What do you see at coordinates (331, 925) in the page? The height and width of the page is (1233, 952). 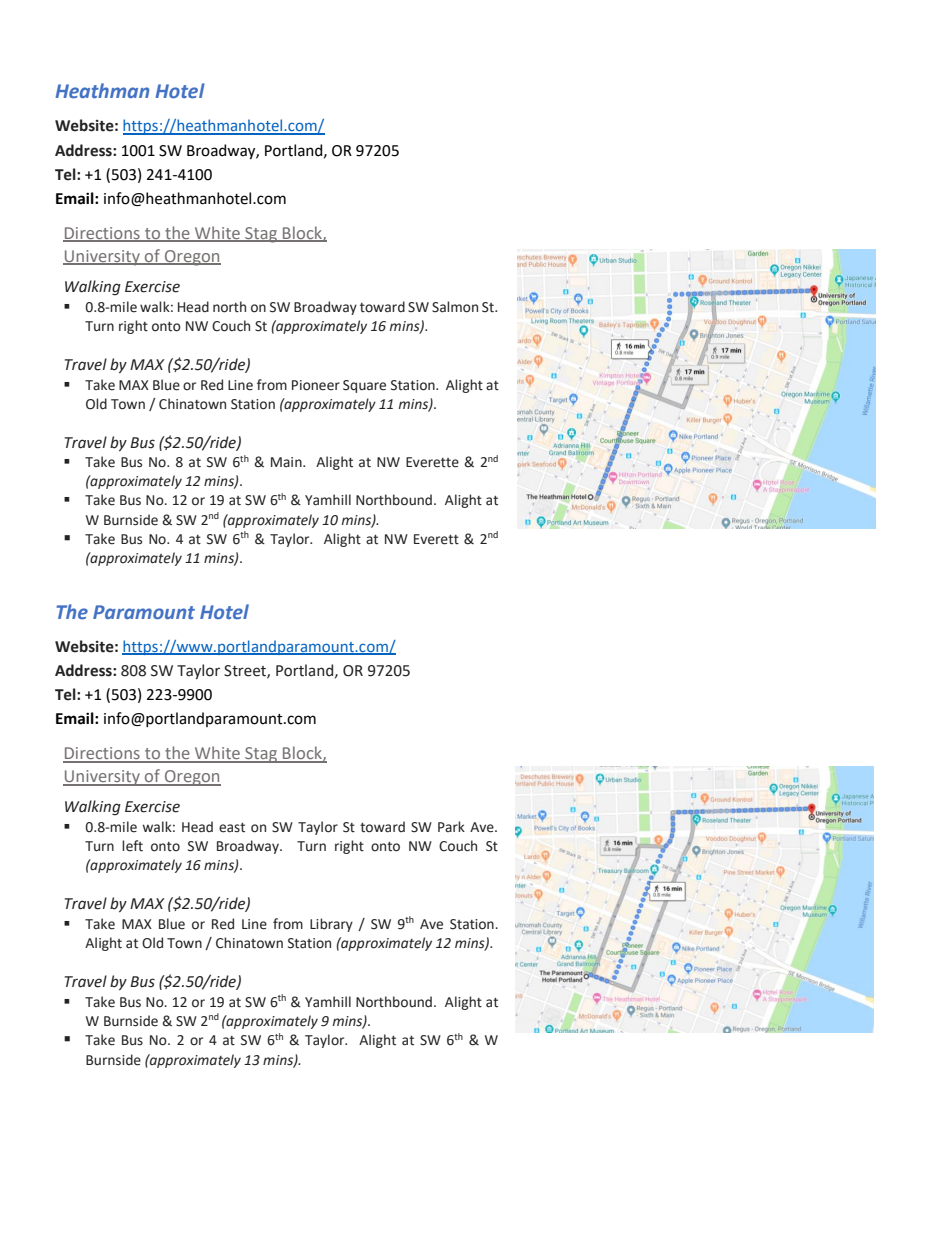 I see `Library` at bounding box center [331, 925].
